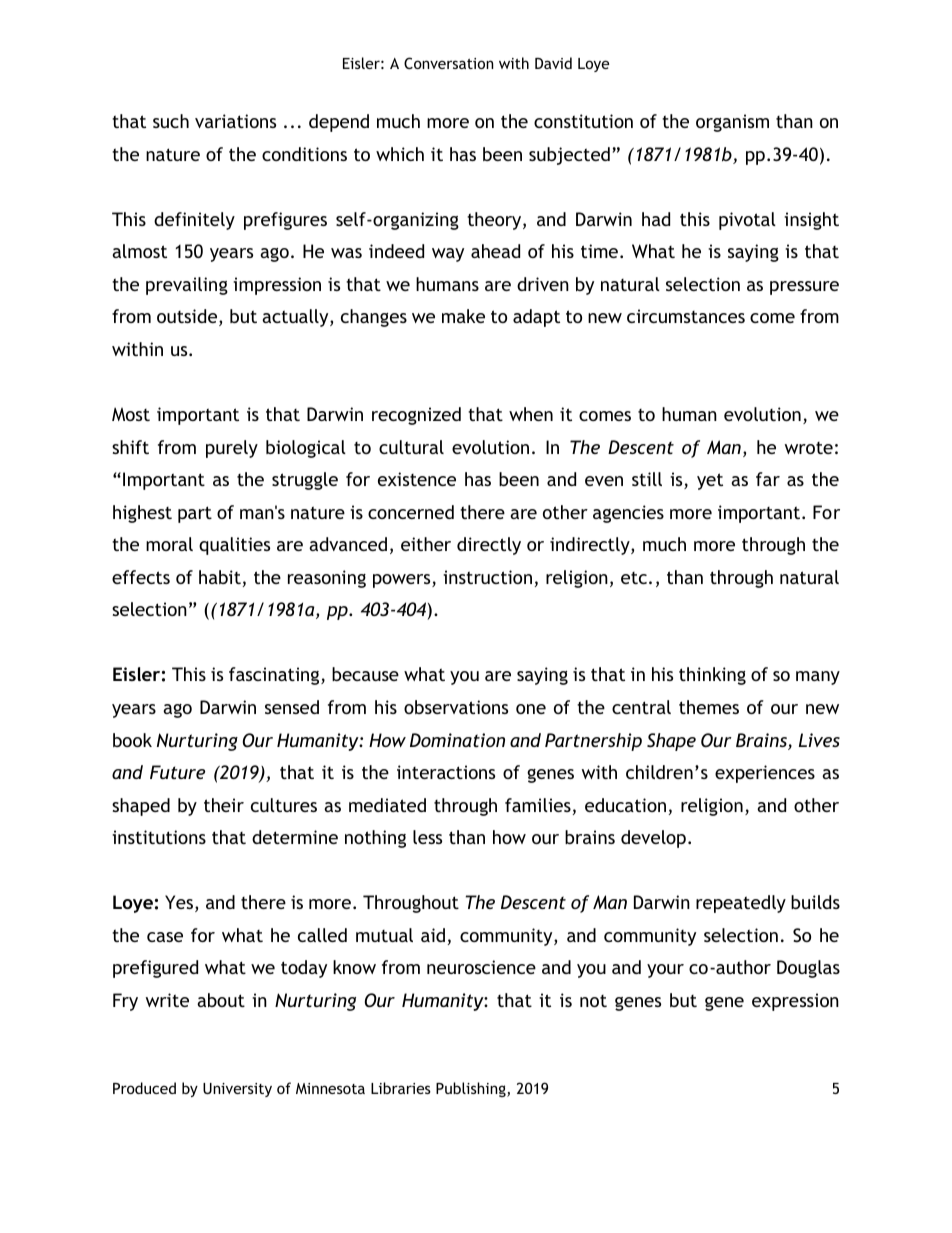 Image resolution: width=952 pixels, height=1233 pixels. I want to click on Conversation, so click(448, 63).
